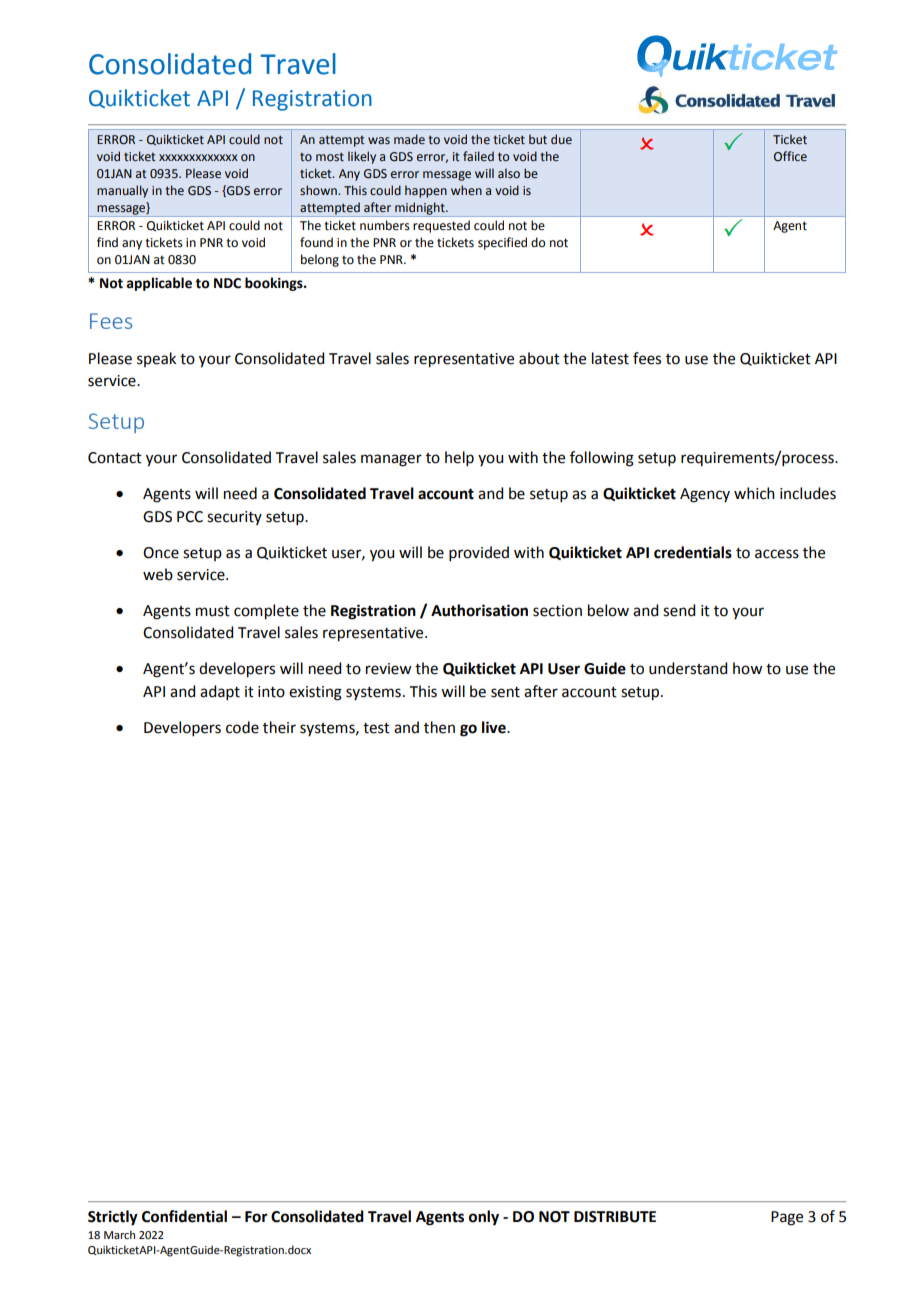  What do you see at coordinates (466, 190) in the screenshot?
I see `when` at bounding box center [466, 190].
